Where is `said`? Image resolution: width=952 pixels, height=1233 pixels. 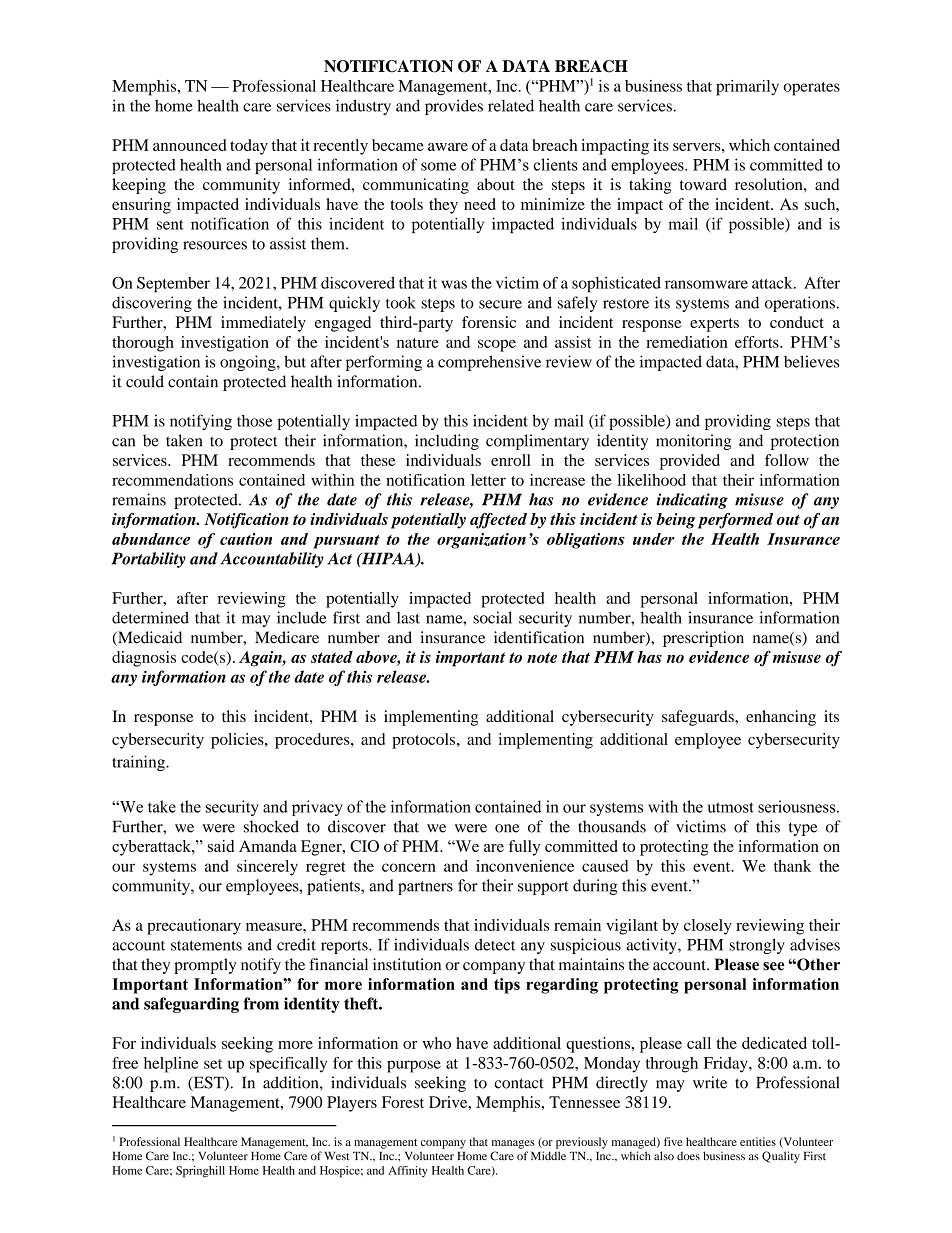
said is located at coordinates (221, 846).
